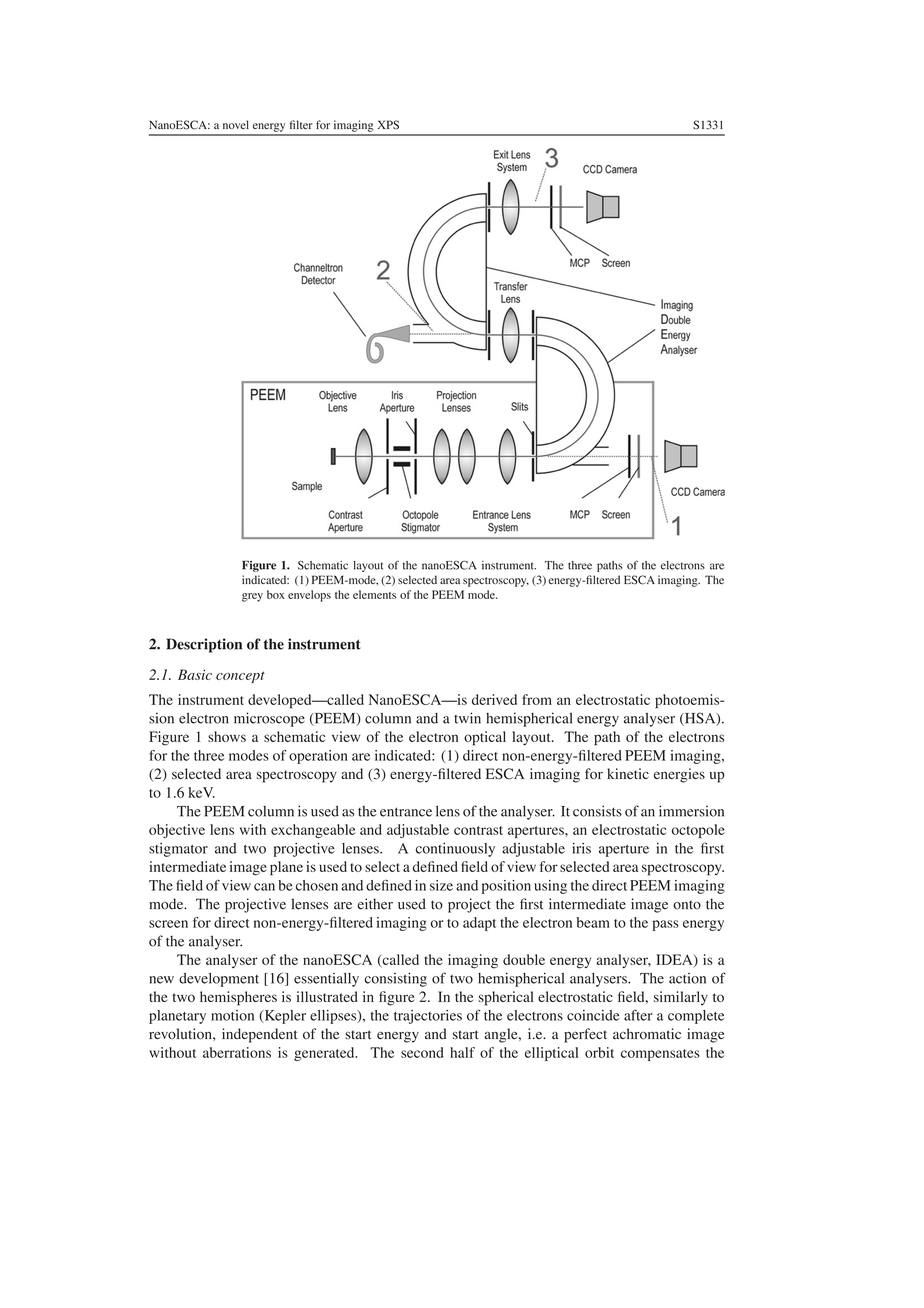  Describe the element at coordinates (252, 597) in the page. I see `grey` at that location.
